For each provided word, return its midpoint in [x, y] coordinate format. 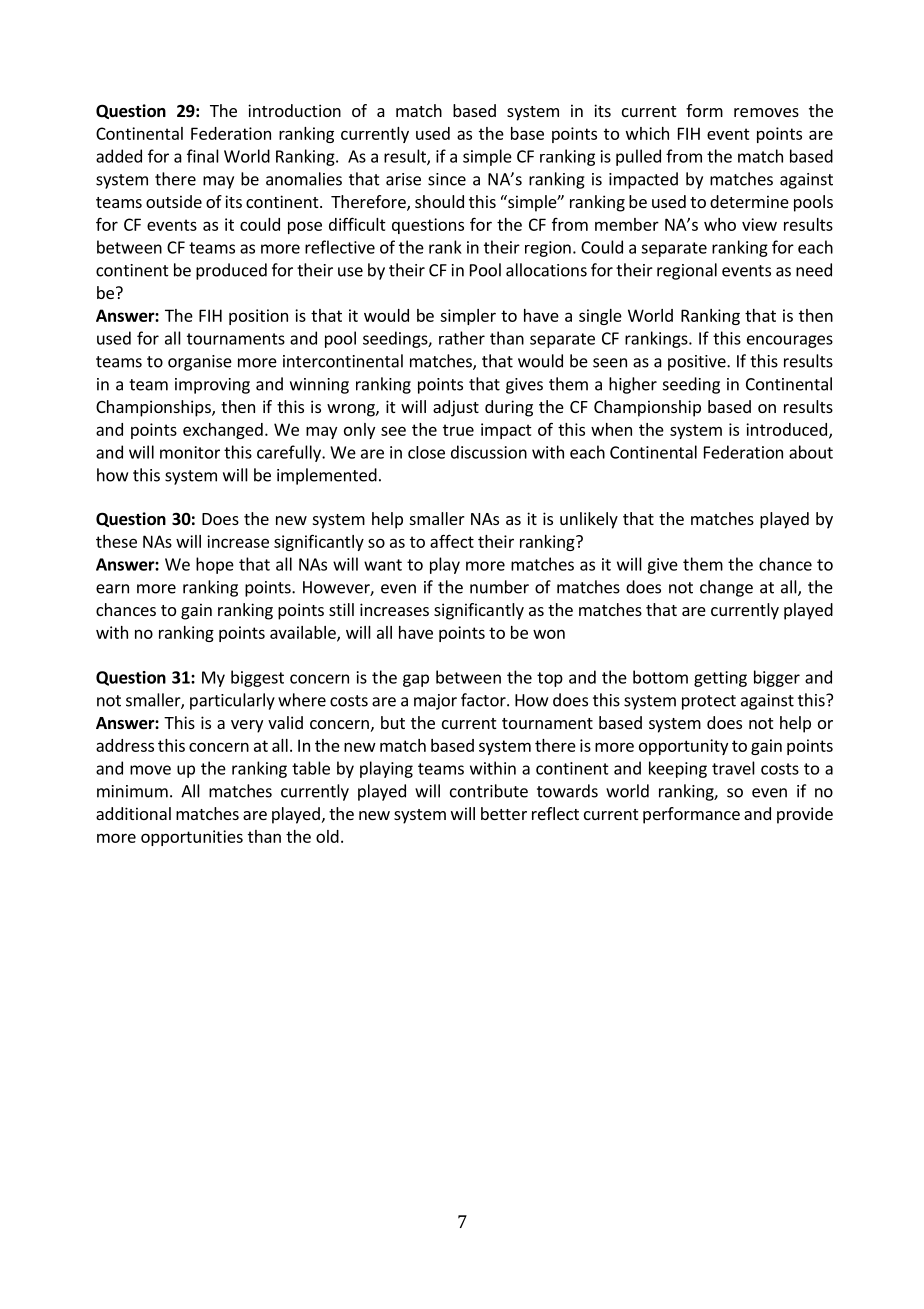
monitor [190, 452]
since [447, 179]
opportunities [192, 838]
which [647, 133]
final [203, 156]
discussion [489, 452]
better [504, 813]
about [811, 452]
